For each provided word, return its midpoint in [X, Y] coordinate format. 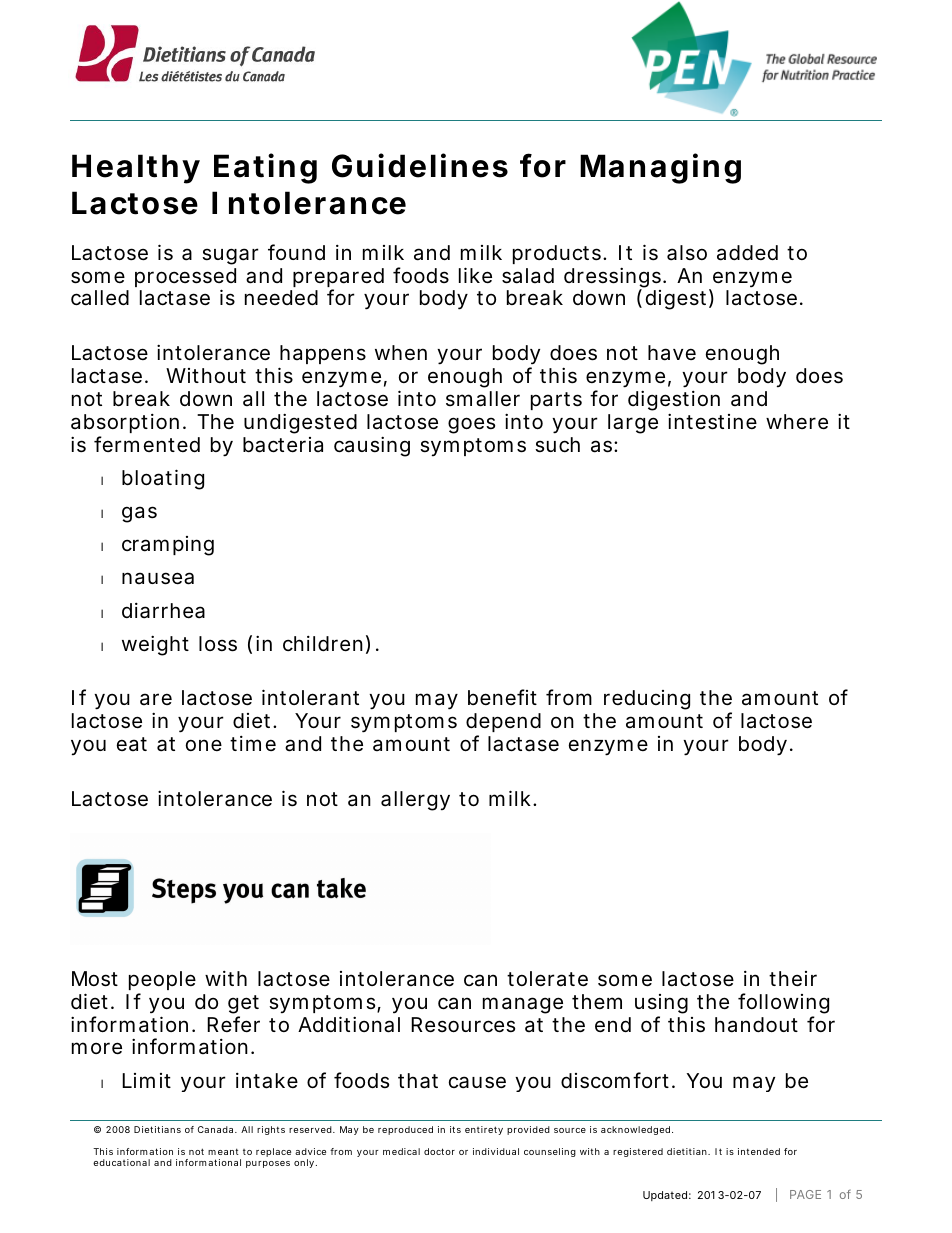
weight [155, 645]
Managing [660, 168]
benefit [502, 697]
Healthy [136, 169]
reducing [647, 700]
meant [223, 1151]
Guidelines [420, 165]
